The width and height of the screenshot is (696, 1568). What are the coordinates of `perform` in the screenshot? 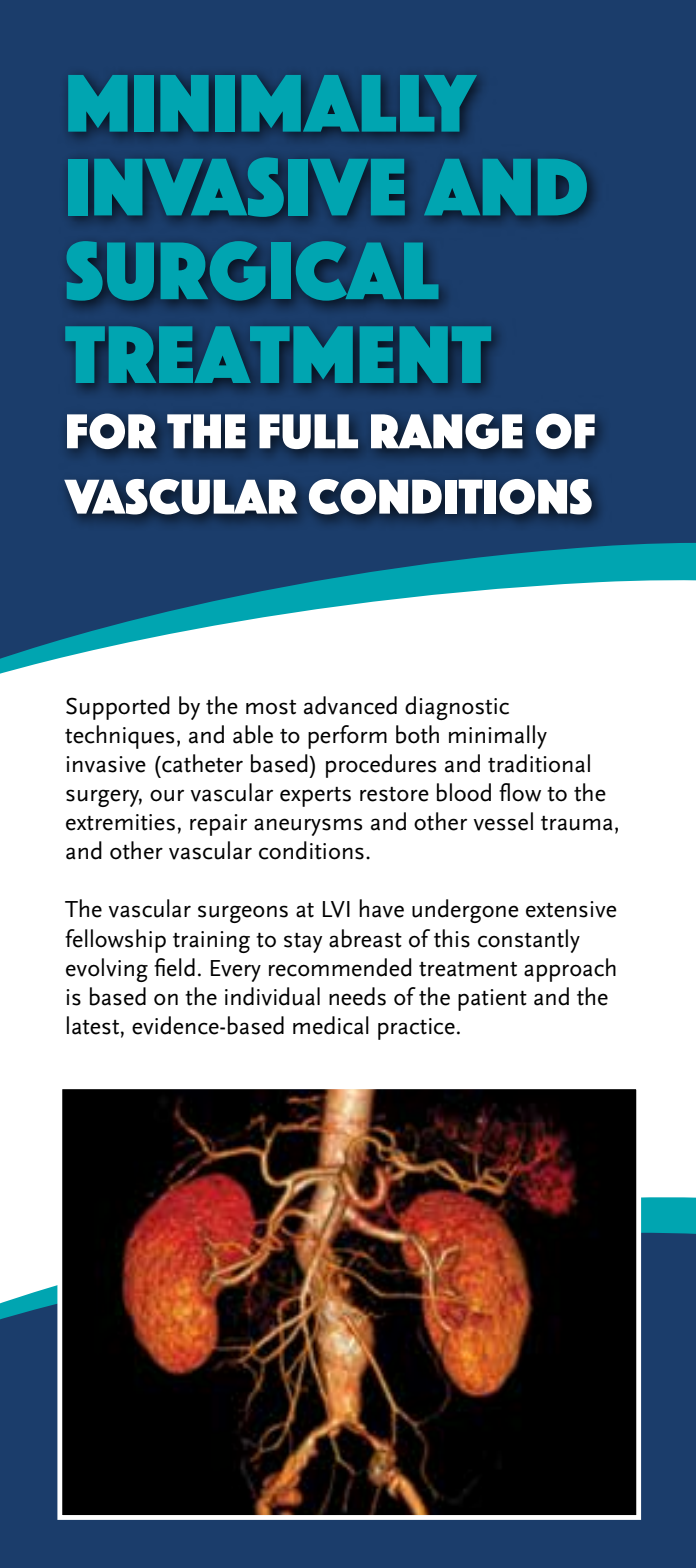 It's located at (347, 737).
